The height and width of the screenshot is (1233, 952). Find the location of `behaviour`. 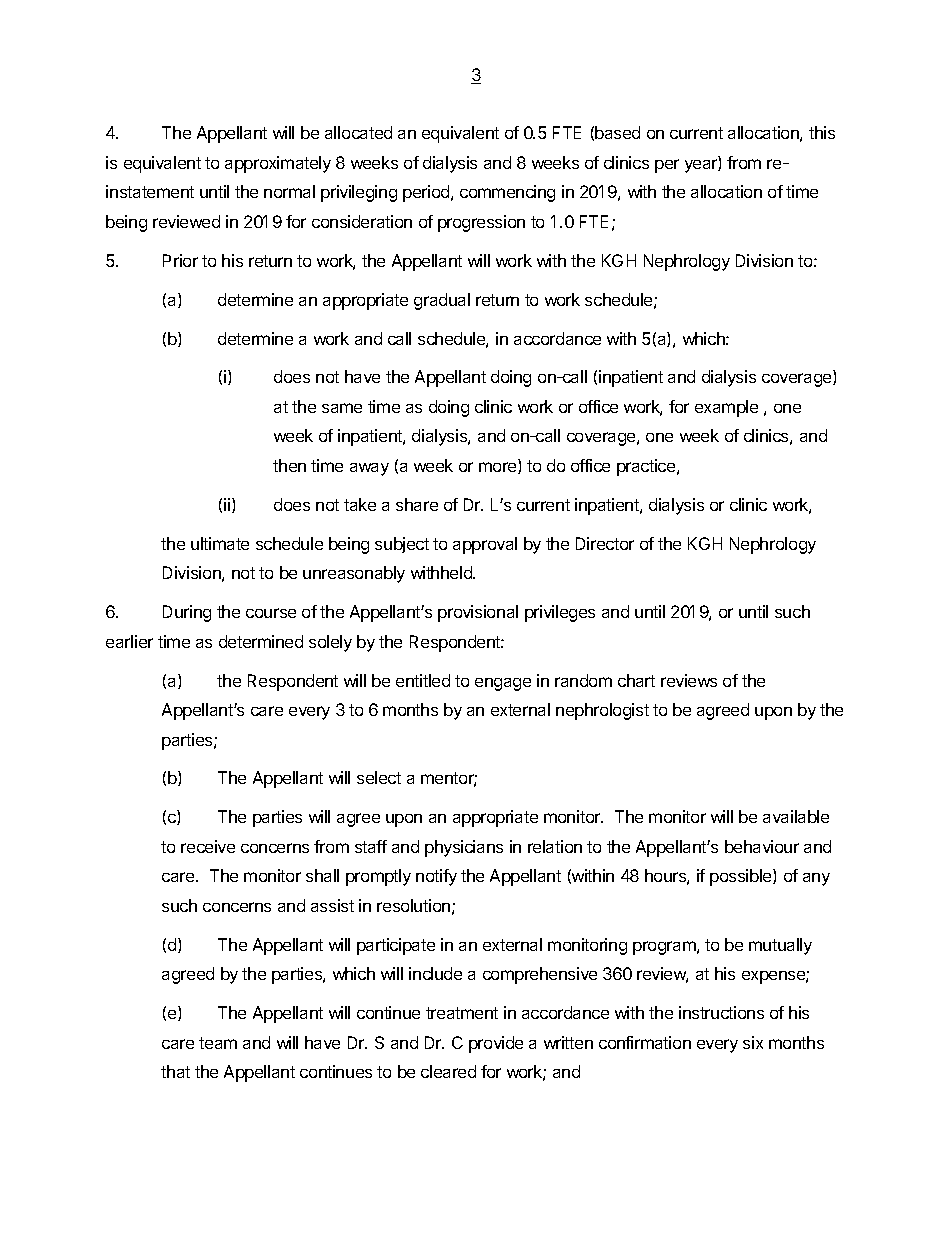

behaviour is located at coordinates (762, 846).
